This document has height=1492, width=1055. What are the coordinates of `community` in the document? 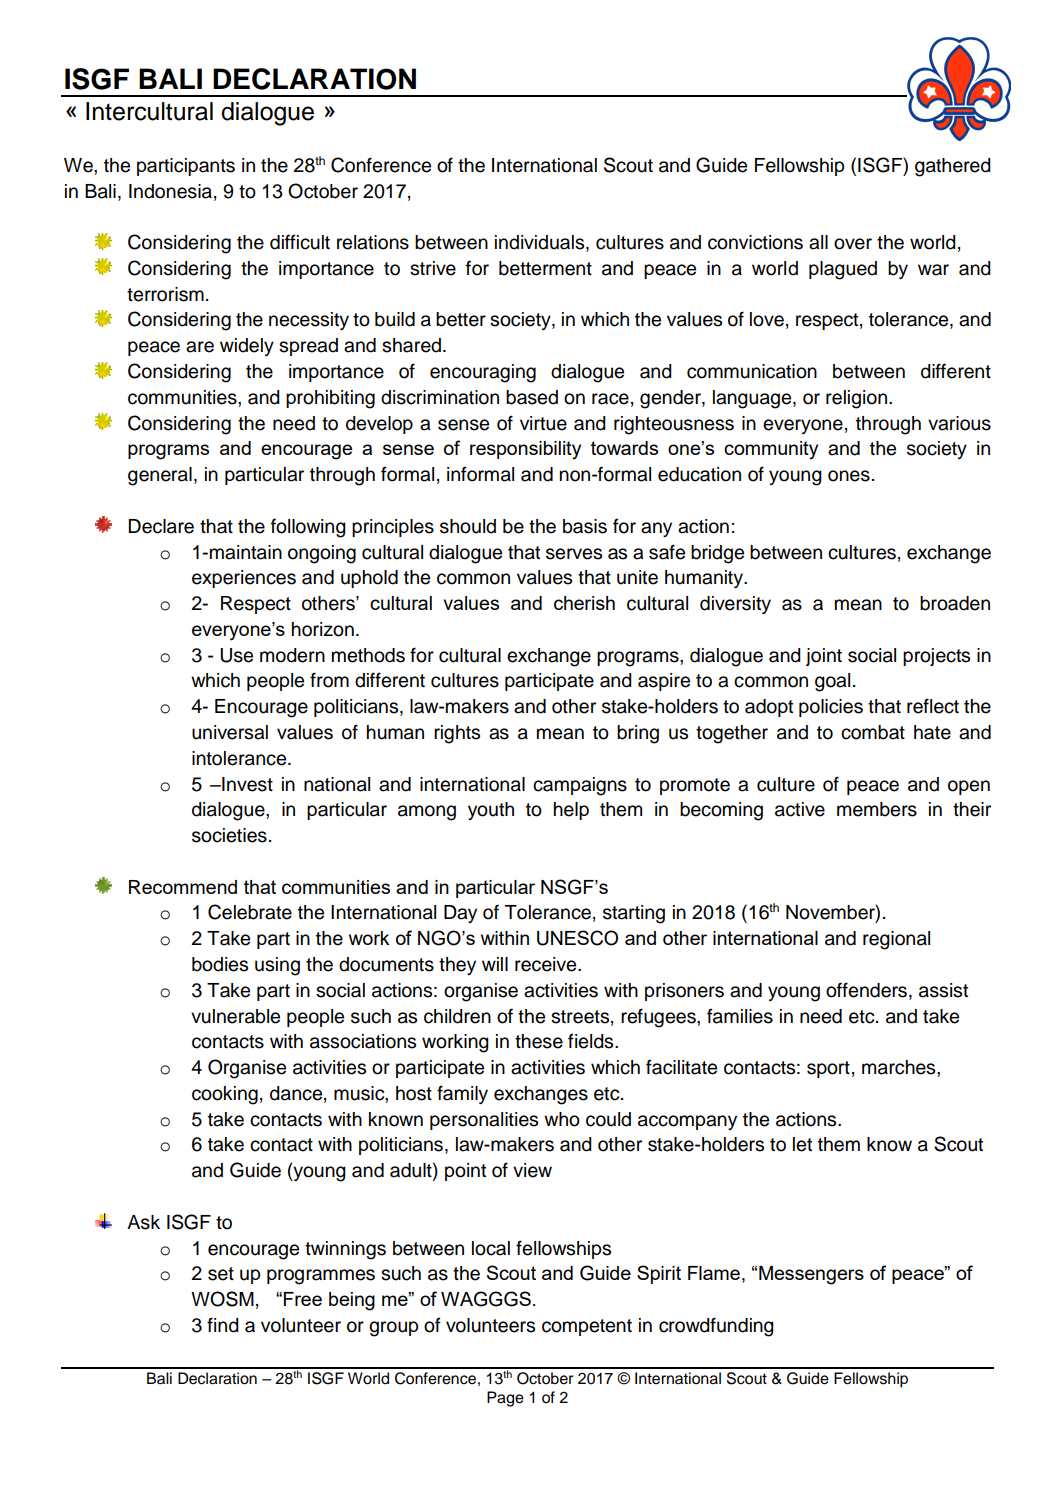 It's located at (771, 450).
